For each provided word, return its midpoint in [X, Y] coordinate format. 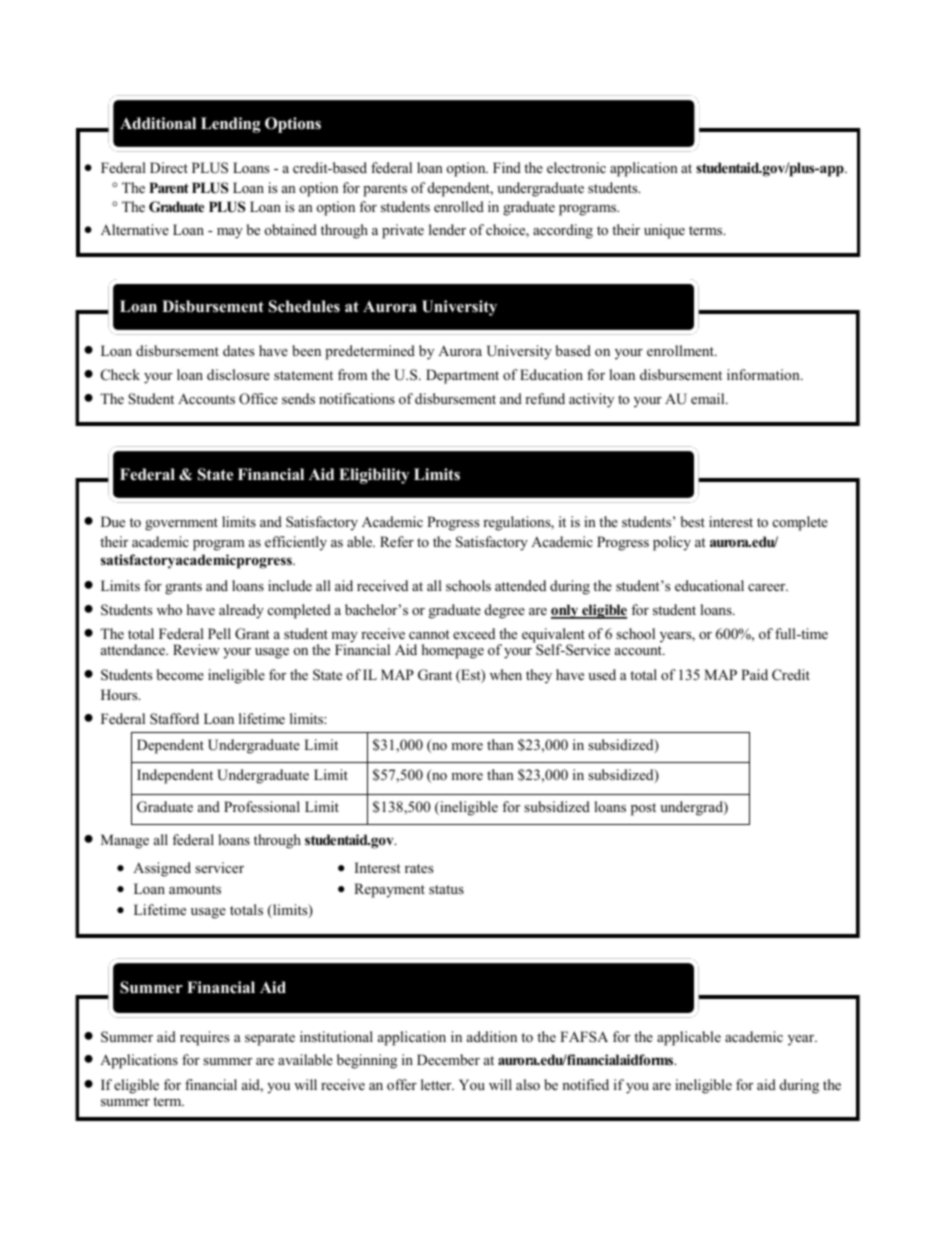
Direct [169, 167]
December [448, 1059]
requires [204, 1038]
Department [462, 376]
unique [664, 231]
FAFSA [584, 1037]
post [643, 809]
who [169, 609]
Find [507, 167]
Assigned [162, 869]
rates [419, 868]
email [709, 398]
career [768, 587]
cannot [429, 635]
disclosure [238, 374]
